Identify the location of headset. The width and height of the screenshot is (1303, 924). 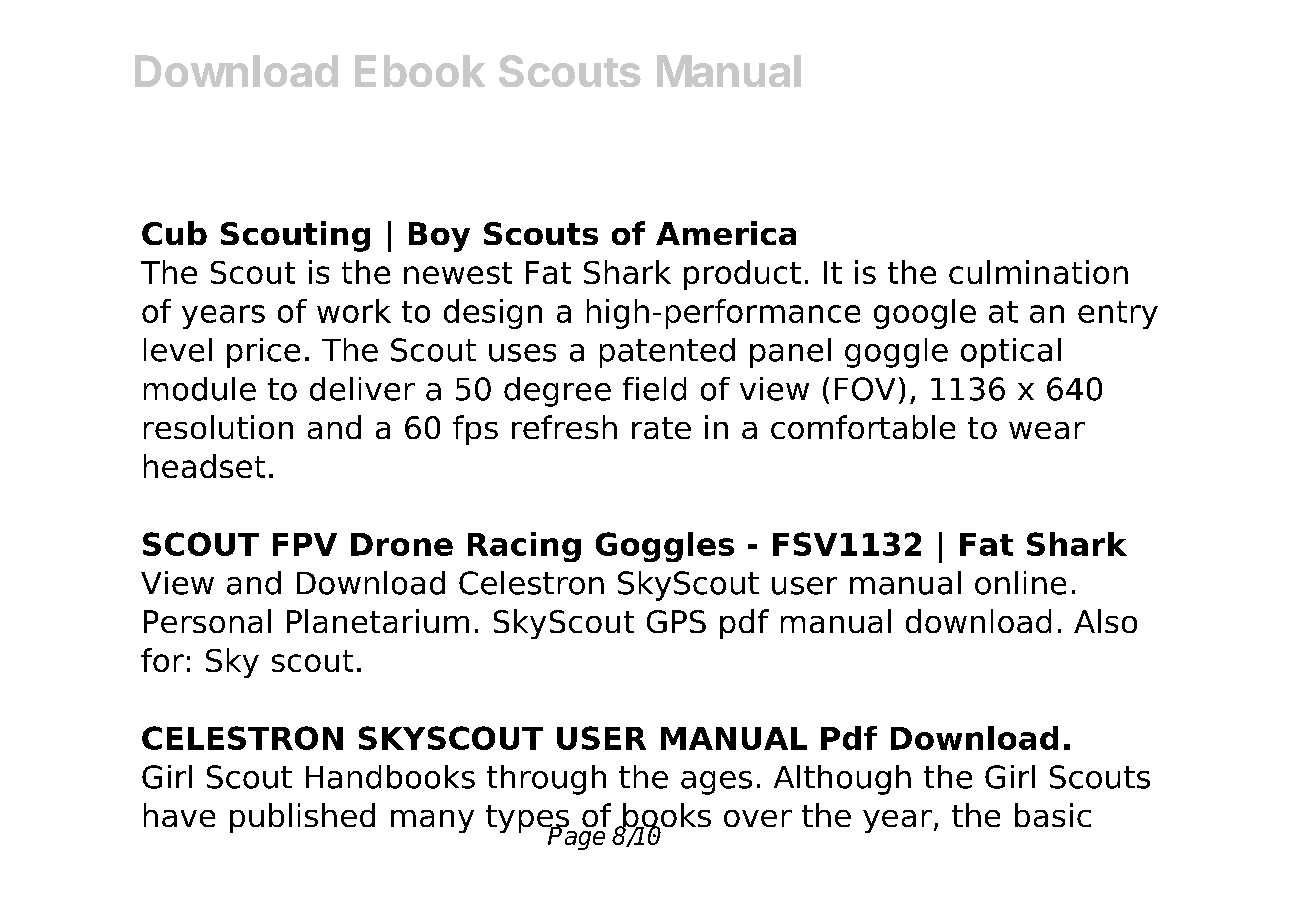
(204, 466).
